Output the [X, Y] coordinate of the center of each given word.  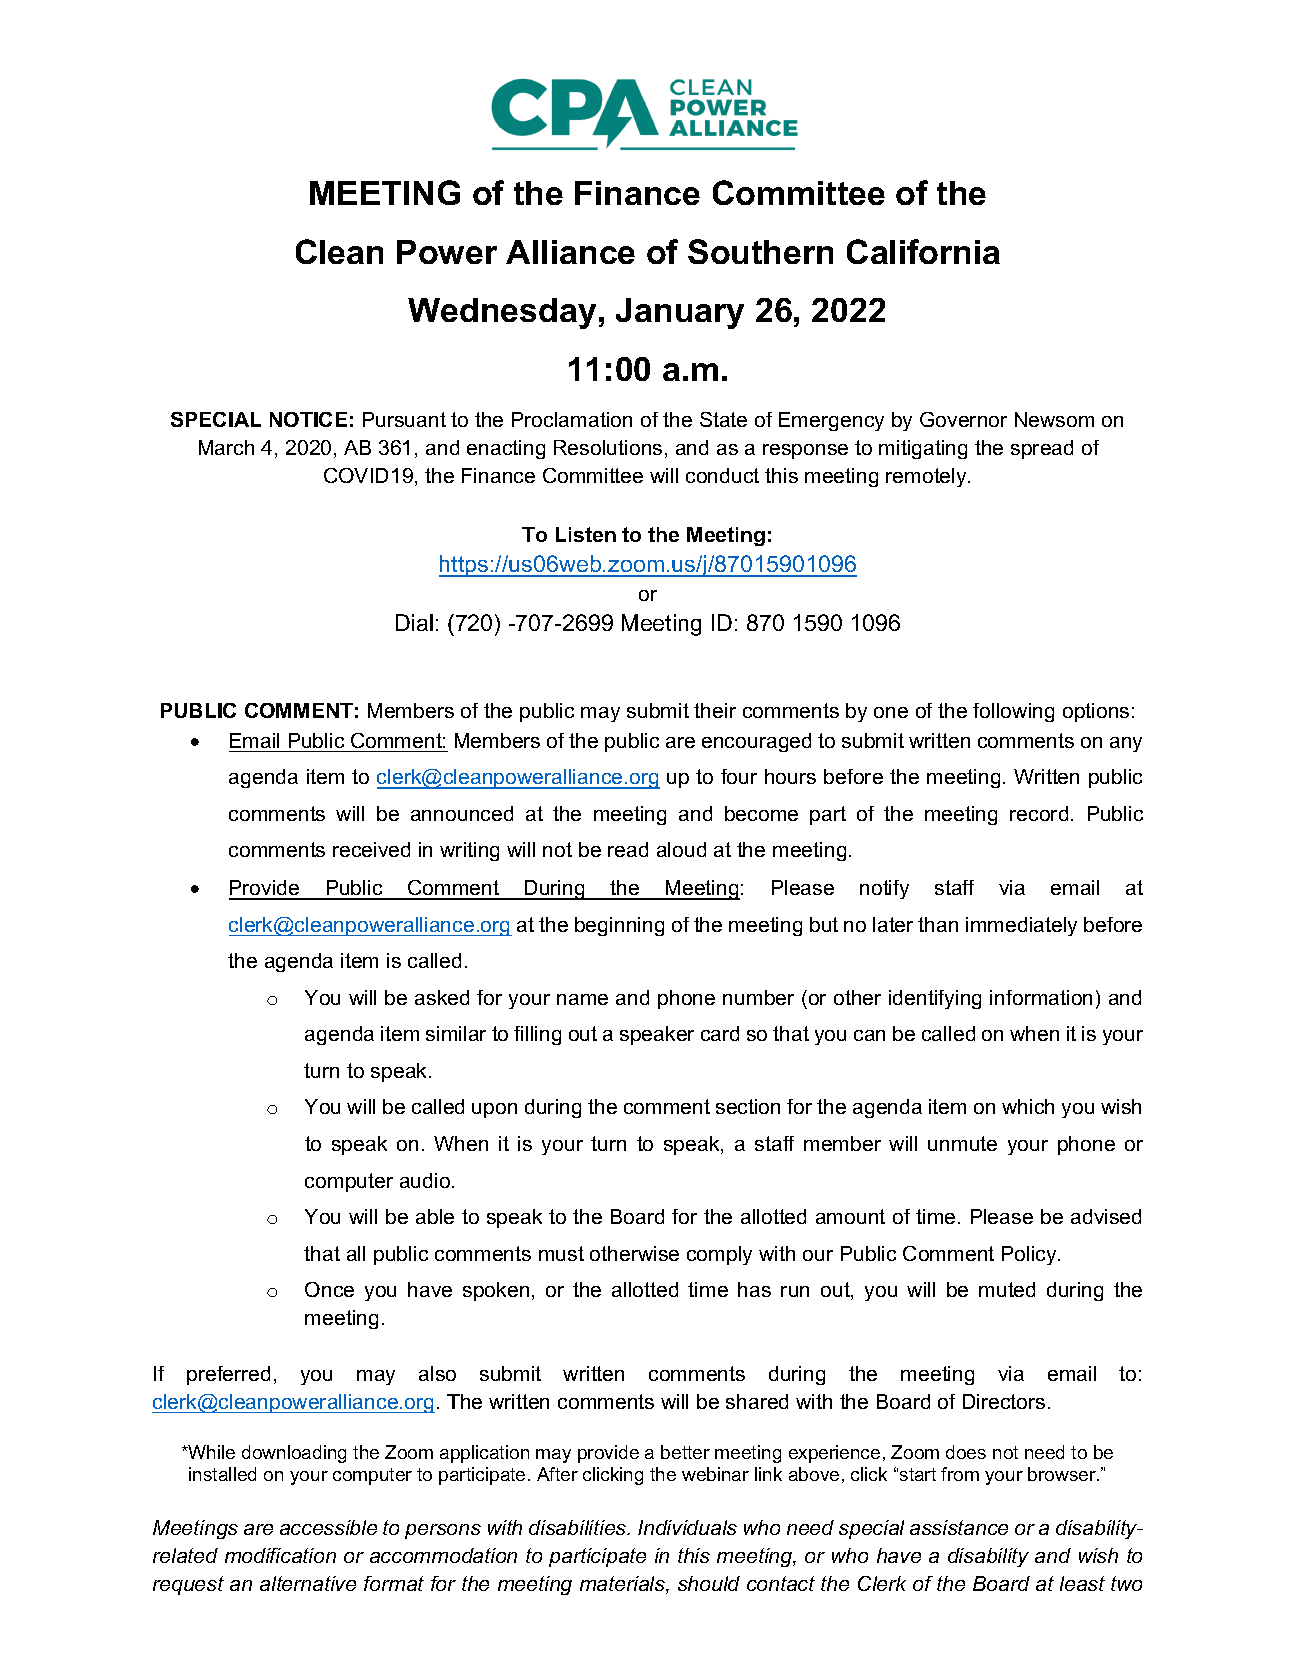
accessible [328, 1527]
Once [329, 1289]
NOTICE [308, 419]
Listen [586, 534]
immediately [1021, 926]
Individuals [687, 1527]
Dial [414, 622]
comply [719, 1255]
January [680, 313]
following [1013, 712]
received [371, 849]
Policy [1030, 1255]
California [923, 251]
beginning [619, 926]
